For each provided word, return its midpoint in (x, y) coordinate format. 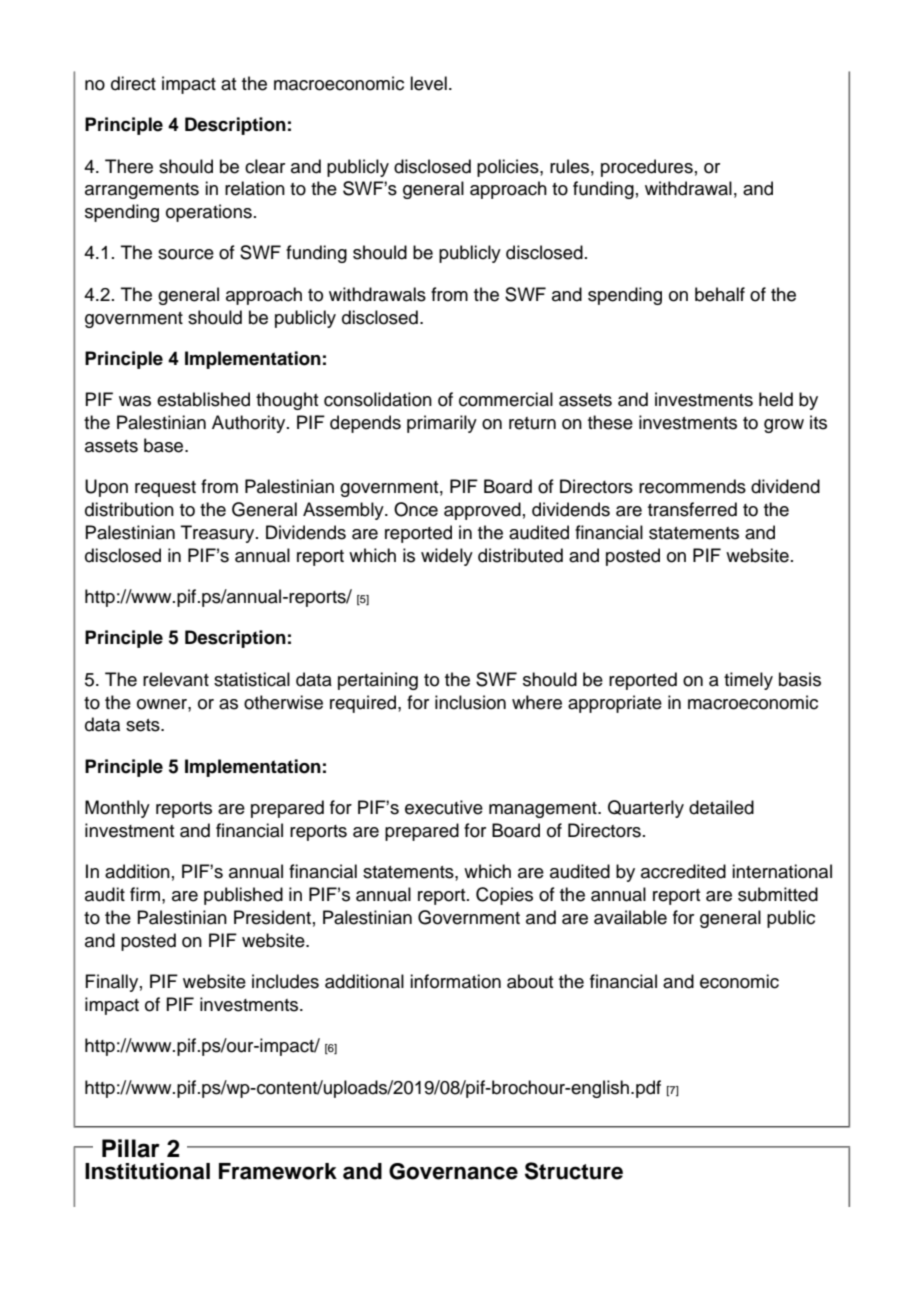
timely (748, 681)
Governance (453, 1171)
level (428, 83)
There (129, 166)
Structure (574, 1171)
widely (447, 557)
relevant (176, 679)
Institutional (147, 1171)
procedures (647, 168)
